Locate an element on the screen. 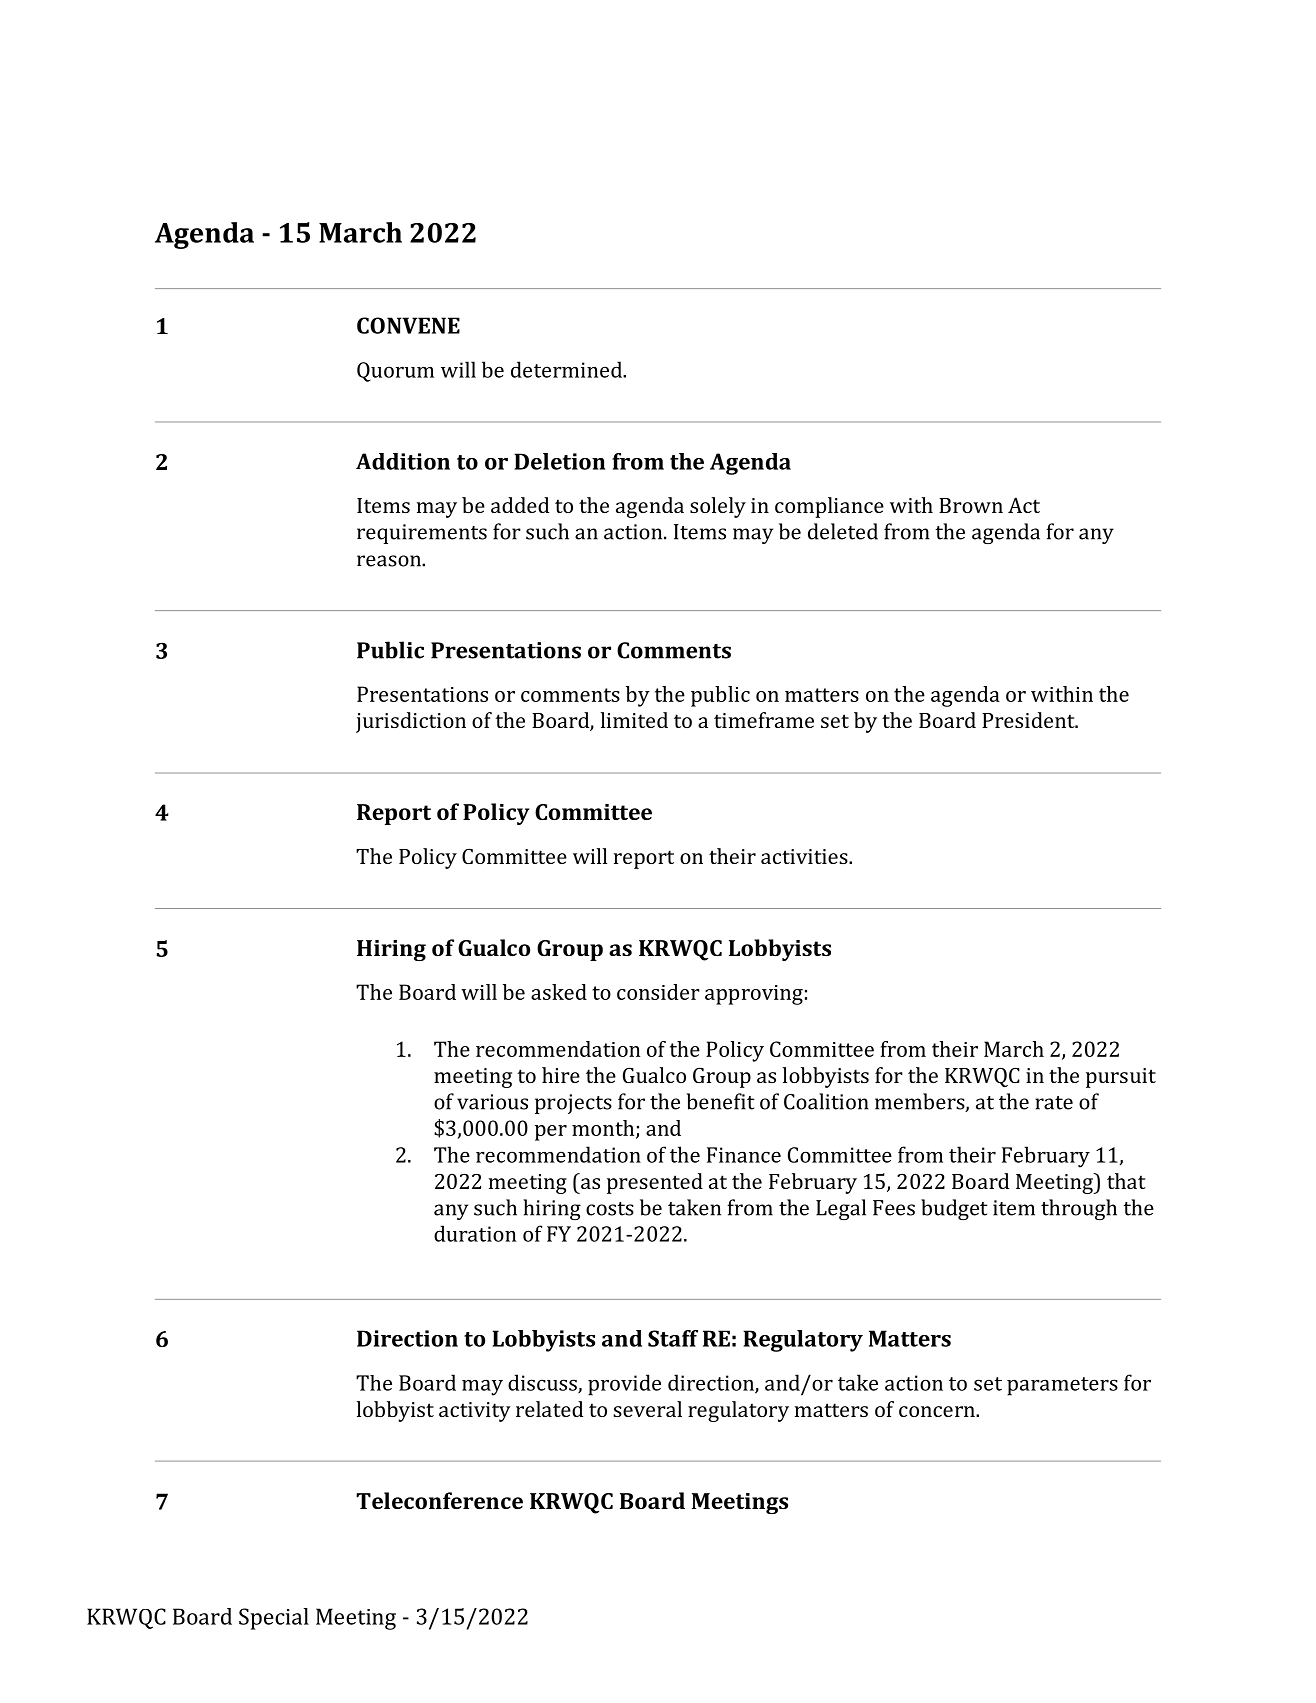  presented is located at coordinates (655, 1183).
